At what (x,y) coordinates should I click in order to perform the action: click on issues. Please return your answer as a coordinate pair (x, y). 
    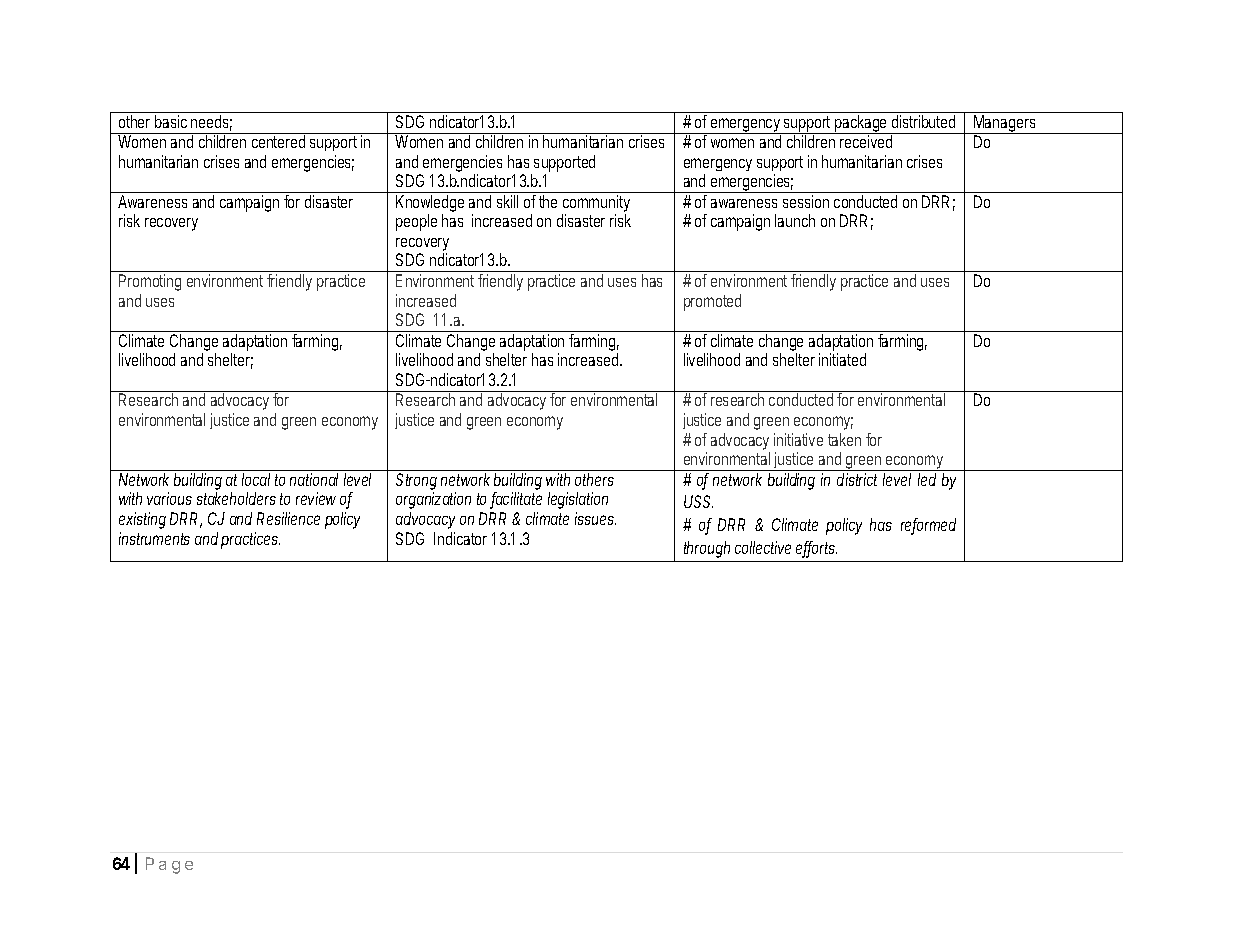
    Looking at the image, I should click on (595, 518).
